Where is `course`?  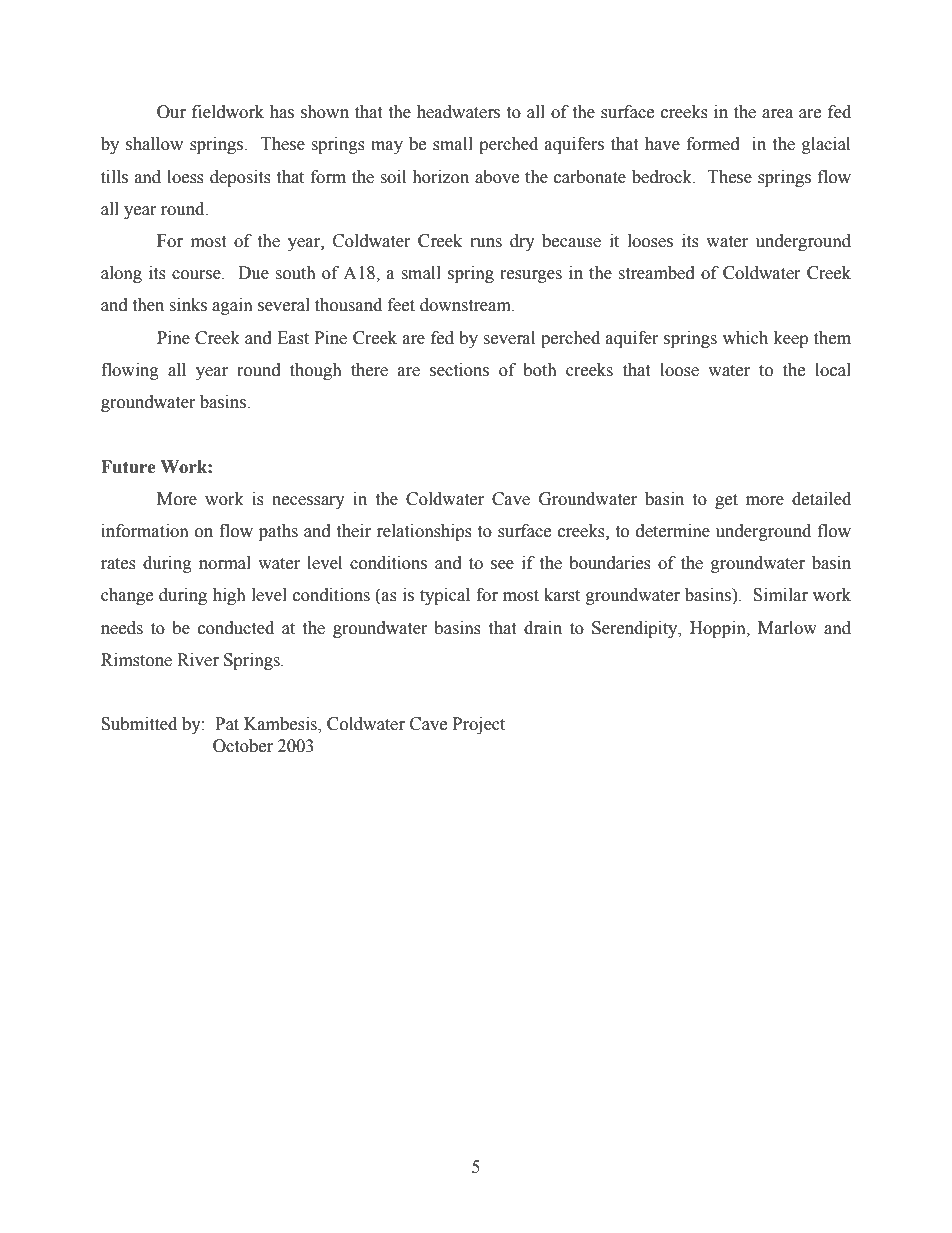 course is located at coordinates (197, 275).
